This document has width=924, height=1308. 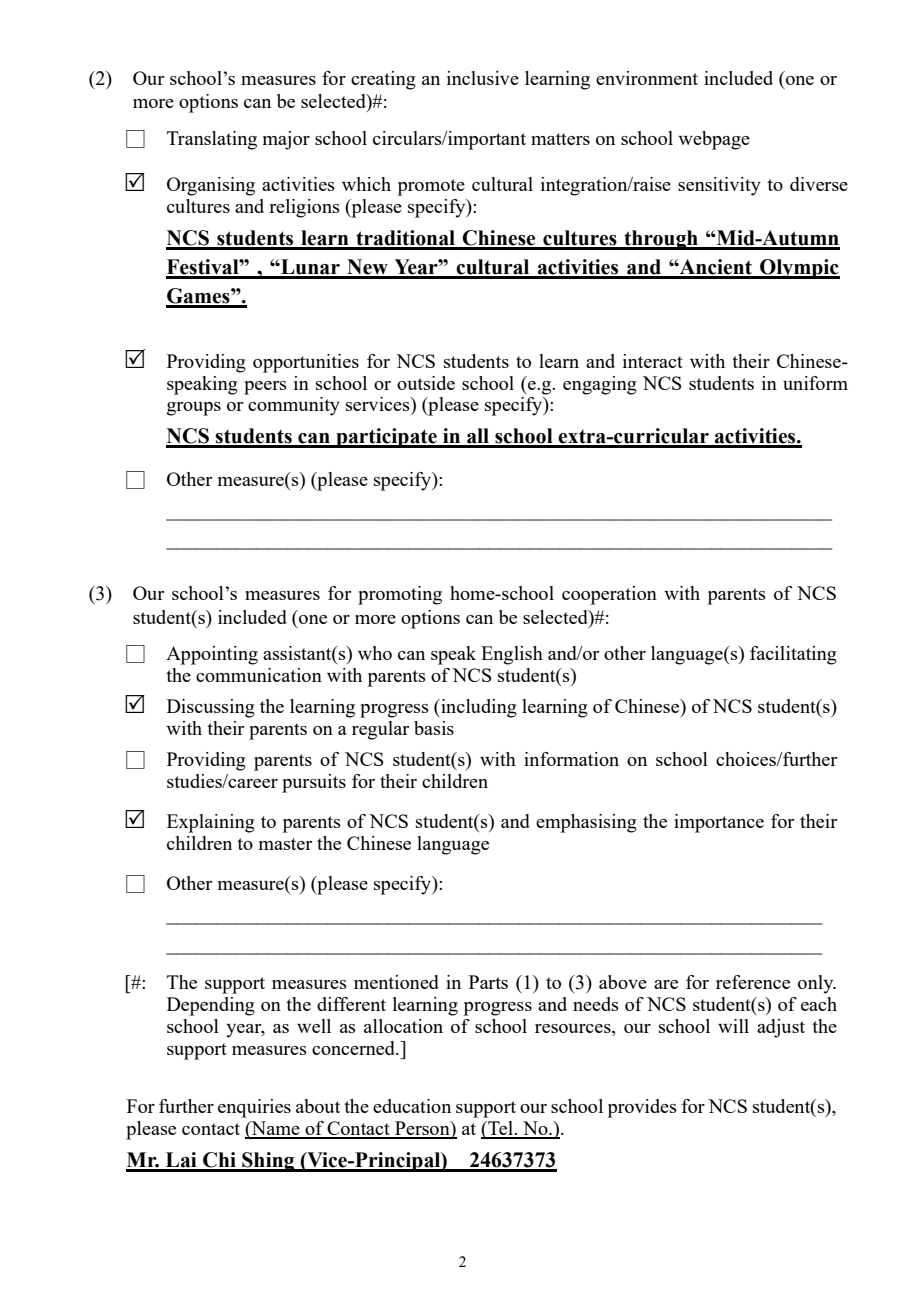 I want to click on education, so click(x=412, y=1106).
